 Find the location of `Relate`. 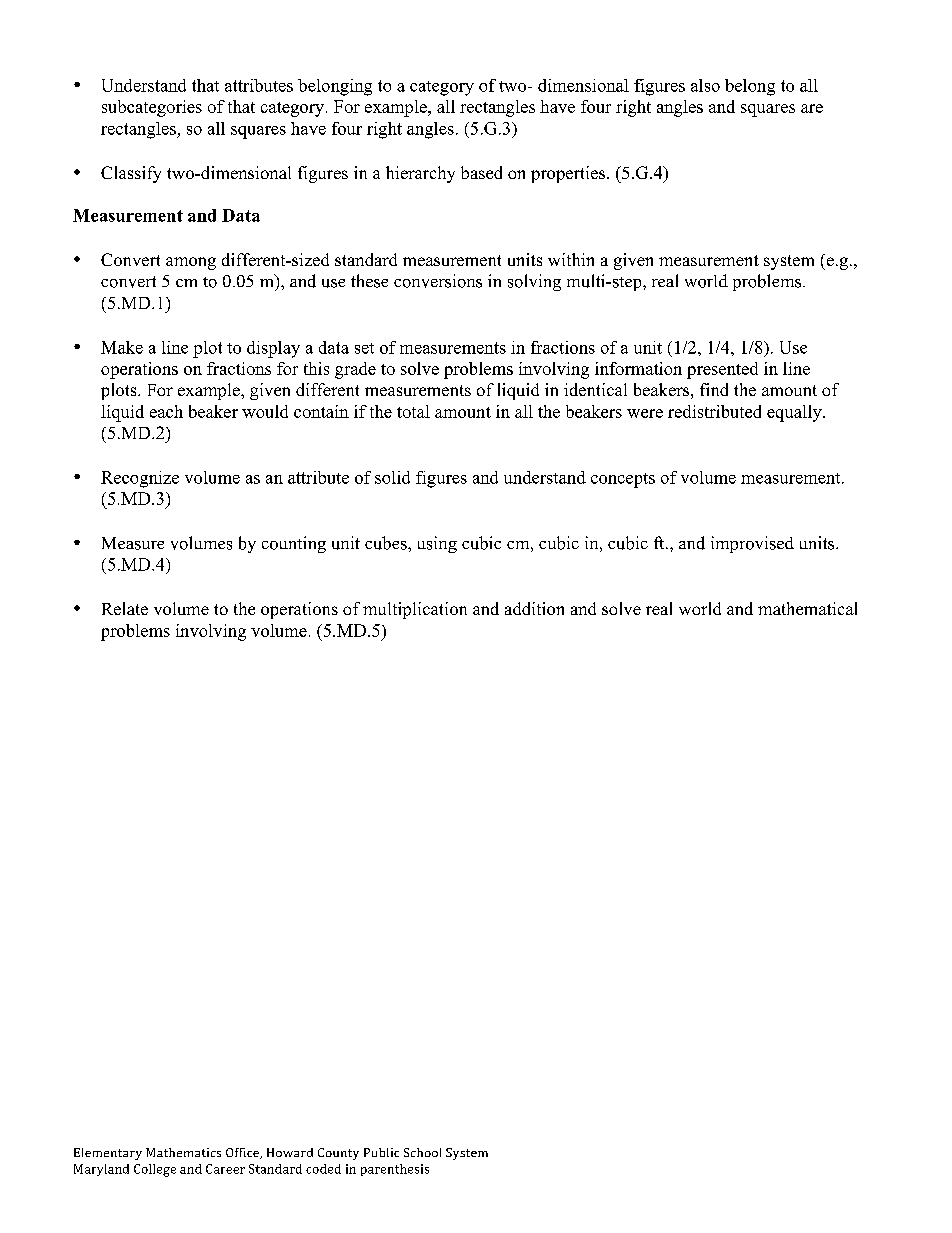

Relate is located at coordinates (125, 608).
